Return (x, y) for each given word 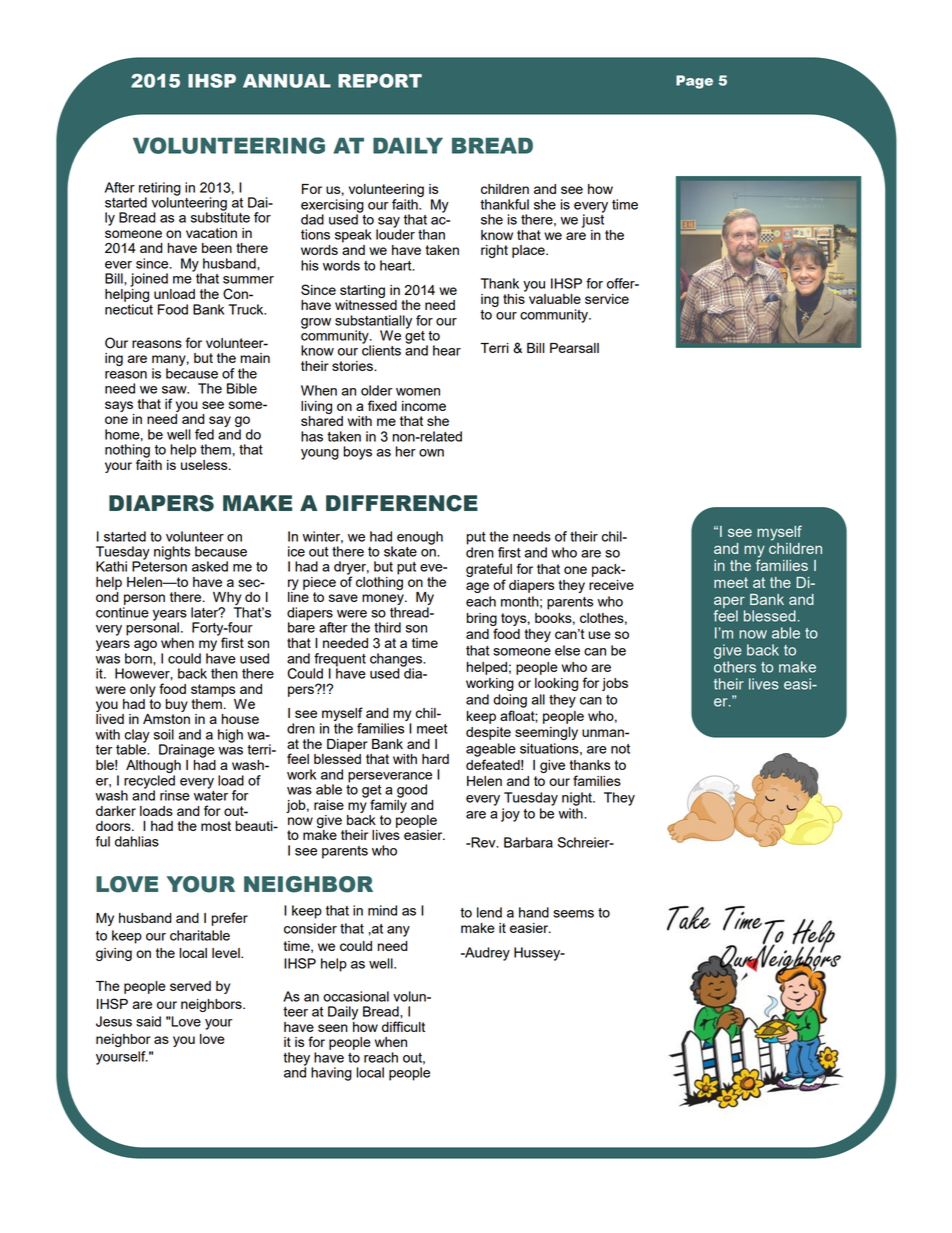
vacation (211, 233)
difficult (403, 1026)
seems (573, 914)
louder (395, 233)
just (593, 220)
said (148, 1021)
